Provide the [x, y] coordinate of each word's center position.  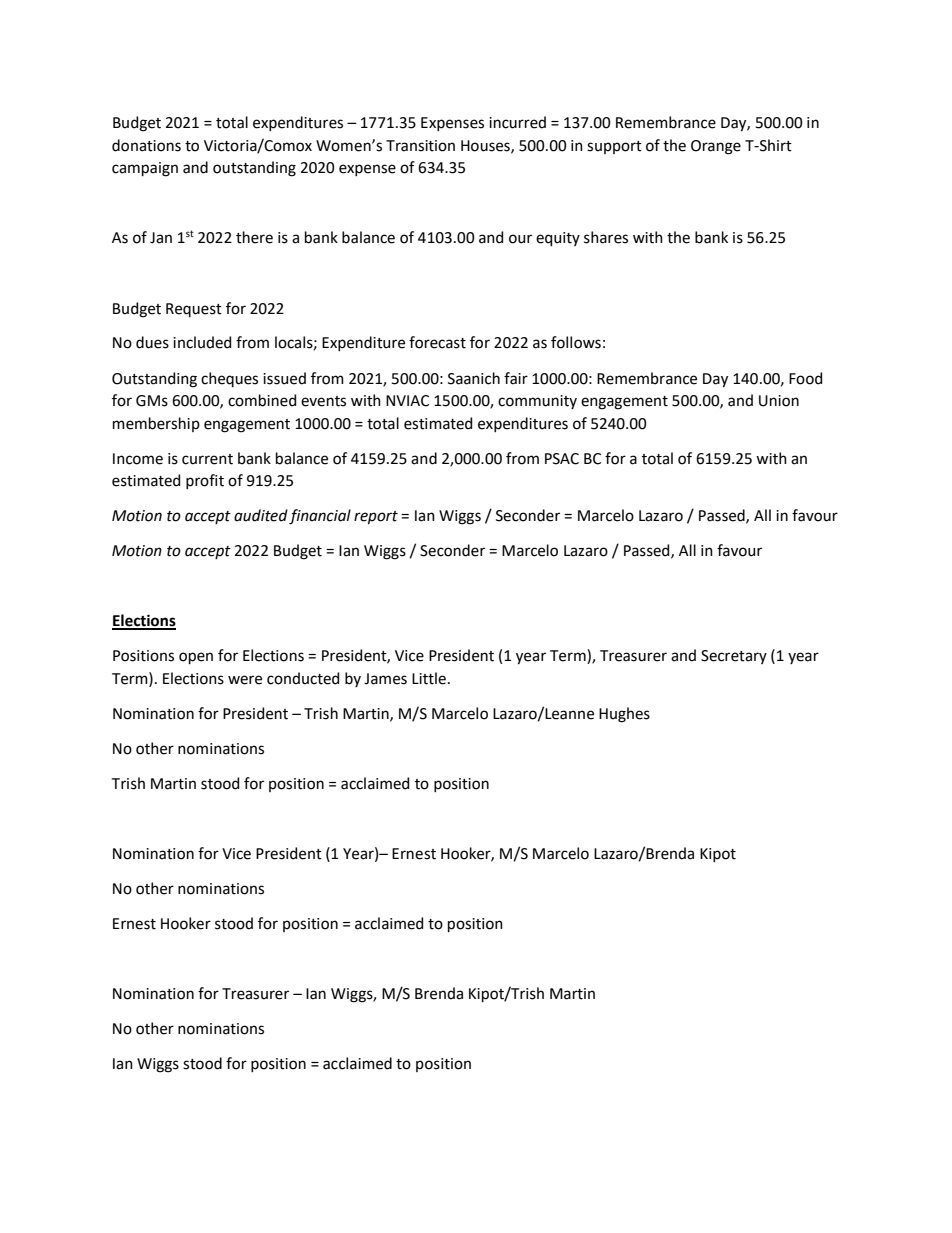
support [614, 147]
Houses [486, 146]
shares [606, 237]
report [376, 517]
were [245, 680]
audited [261, 515]
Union [779, 401]
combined [262, 400]
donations [146, 145]
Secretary [734, 657]
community [537, 402]
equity [558, 239]
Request [194, 310]
